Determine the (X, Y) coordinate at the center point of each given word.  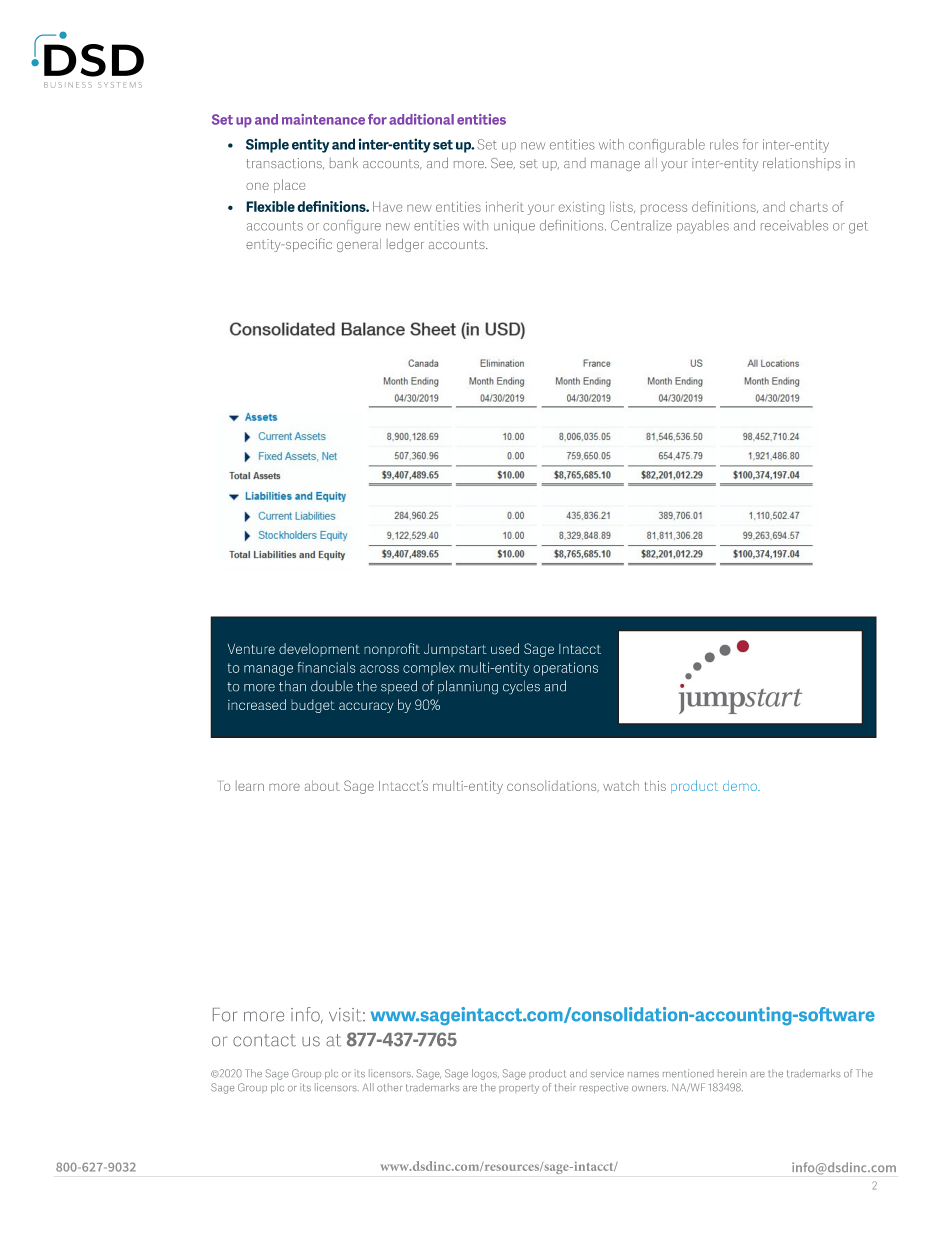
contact (264, 1040)
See (503, 164)
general (359, 245)
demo (741, 786)
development (319, 649)
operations (565, 669)
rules (724, 144)
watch (621, 785)
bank (344, 162)
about (322, 785)
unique (514, 226)
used (505, 648)
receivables (794, 225)
